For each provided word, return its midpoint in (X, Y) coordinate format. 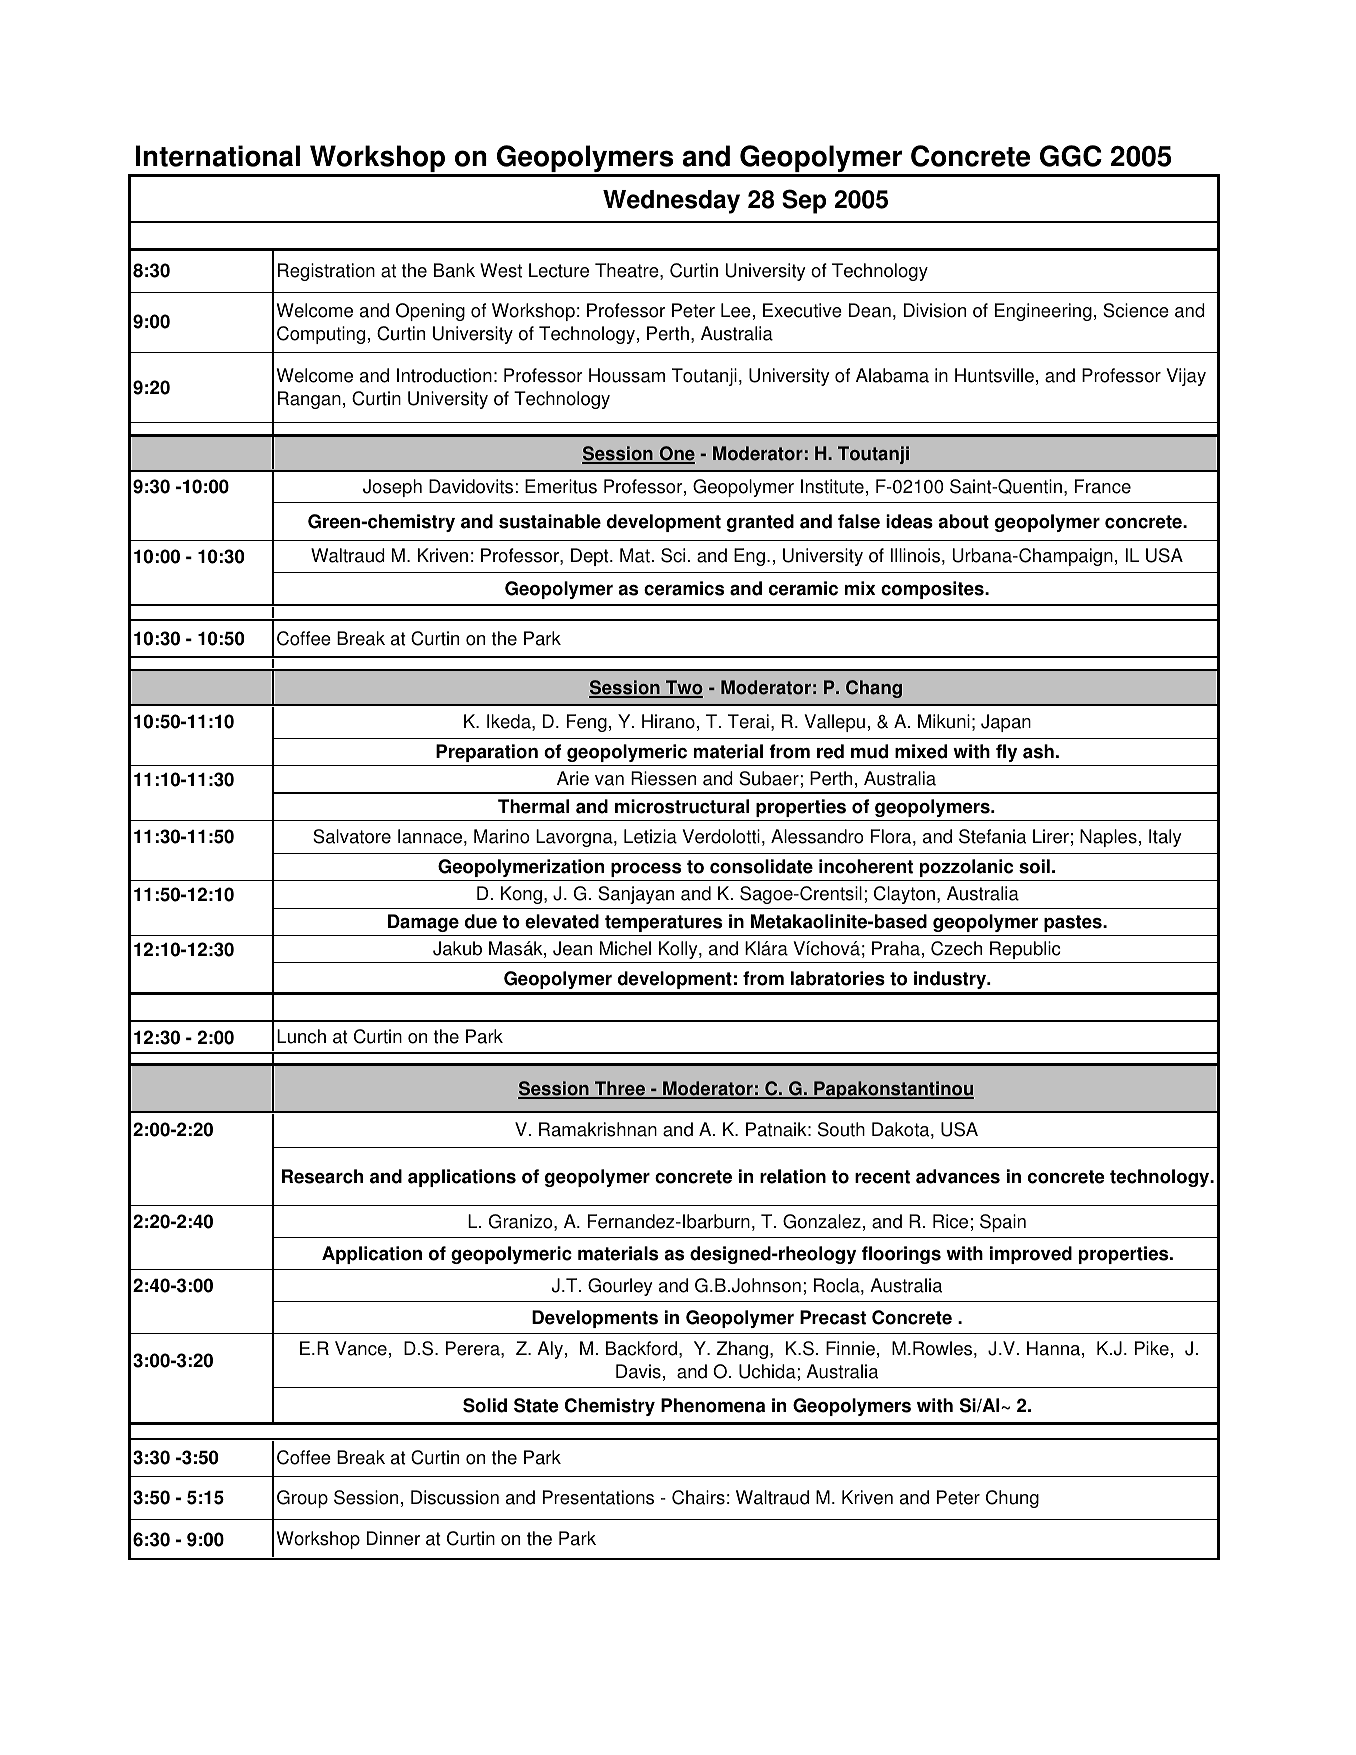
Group (302, 1499)
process (646, 870)
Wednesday (671, 202)
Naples (1108, 838)
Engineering (1043, 312)
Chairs (698, 1497)
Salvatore (352, 836)
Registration (326, 272)
